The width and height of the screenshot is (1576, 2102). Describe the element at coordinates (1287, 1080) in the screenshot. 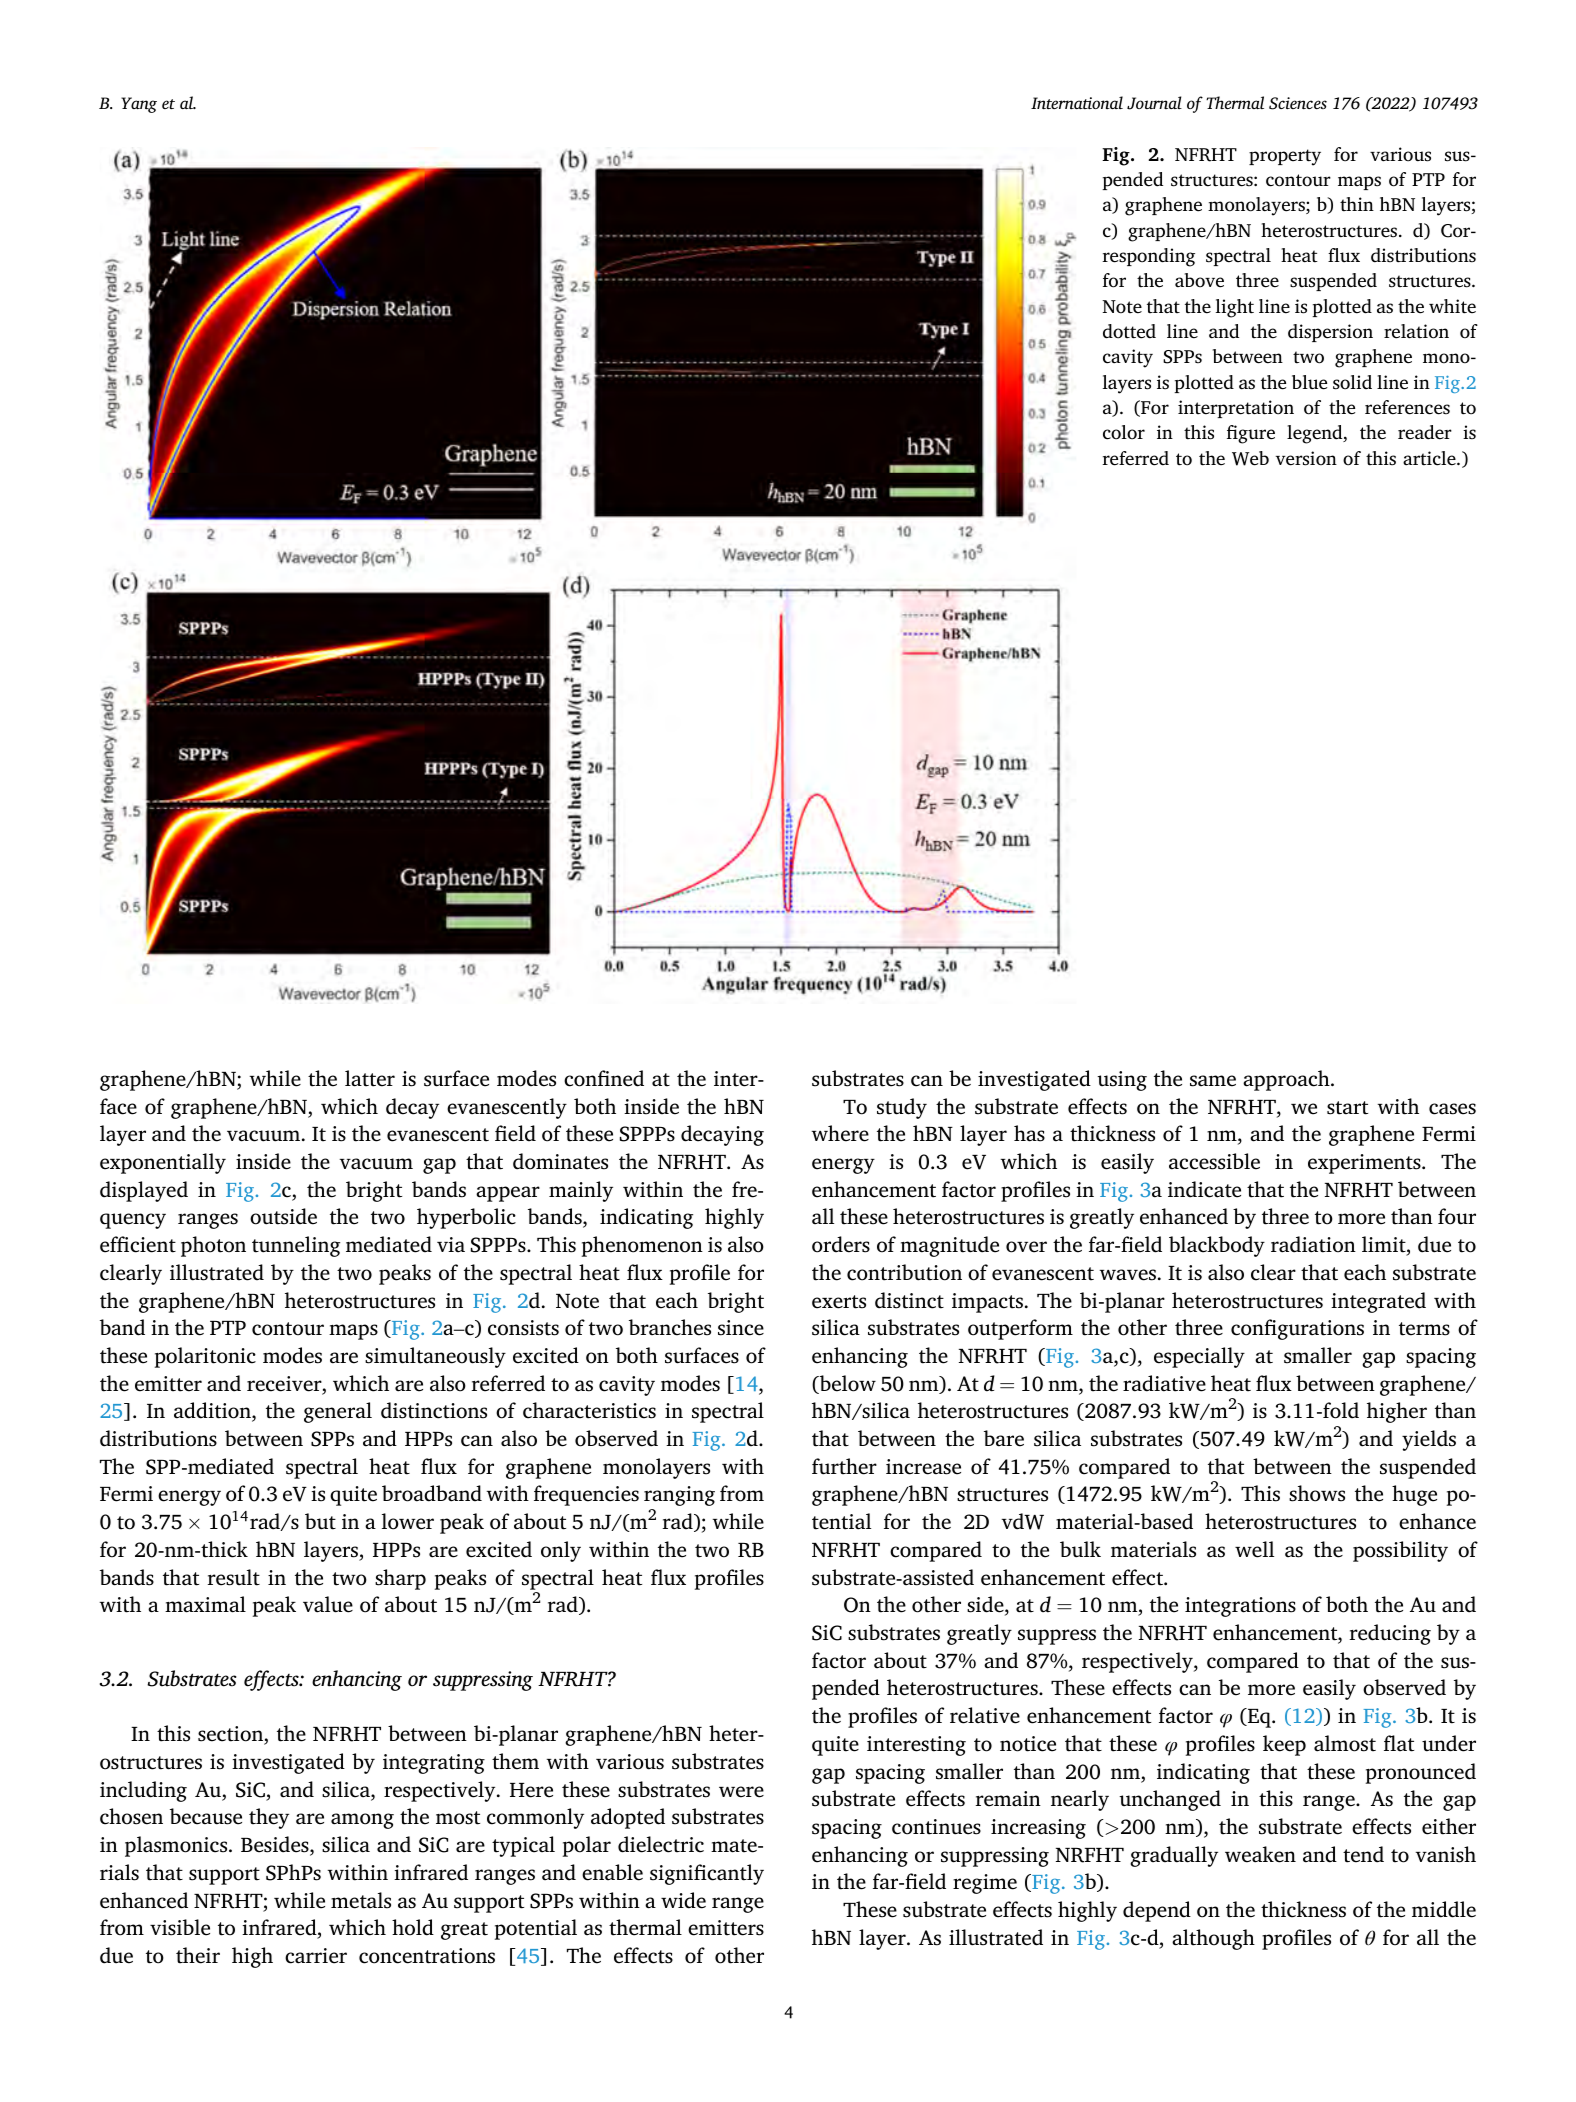

I see `approach` at that location.
